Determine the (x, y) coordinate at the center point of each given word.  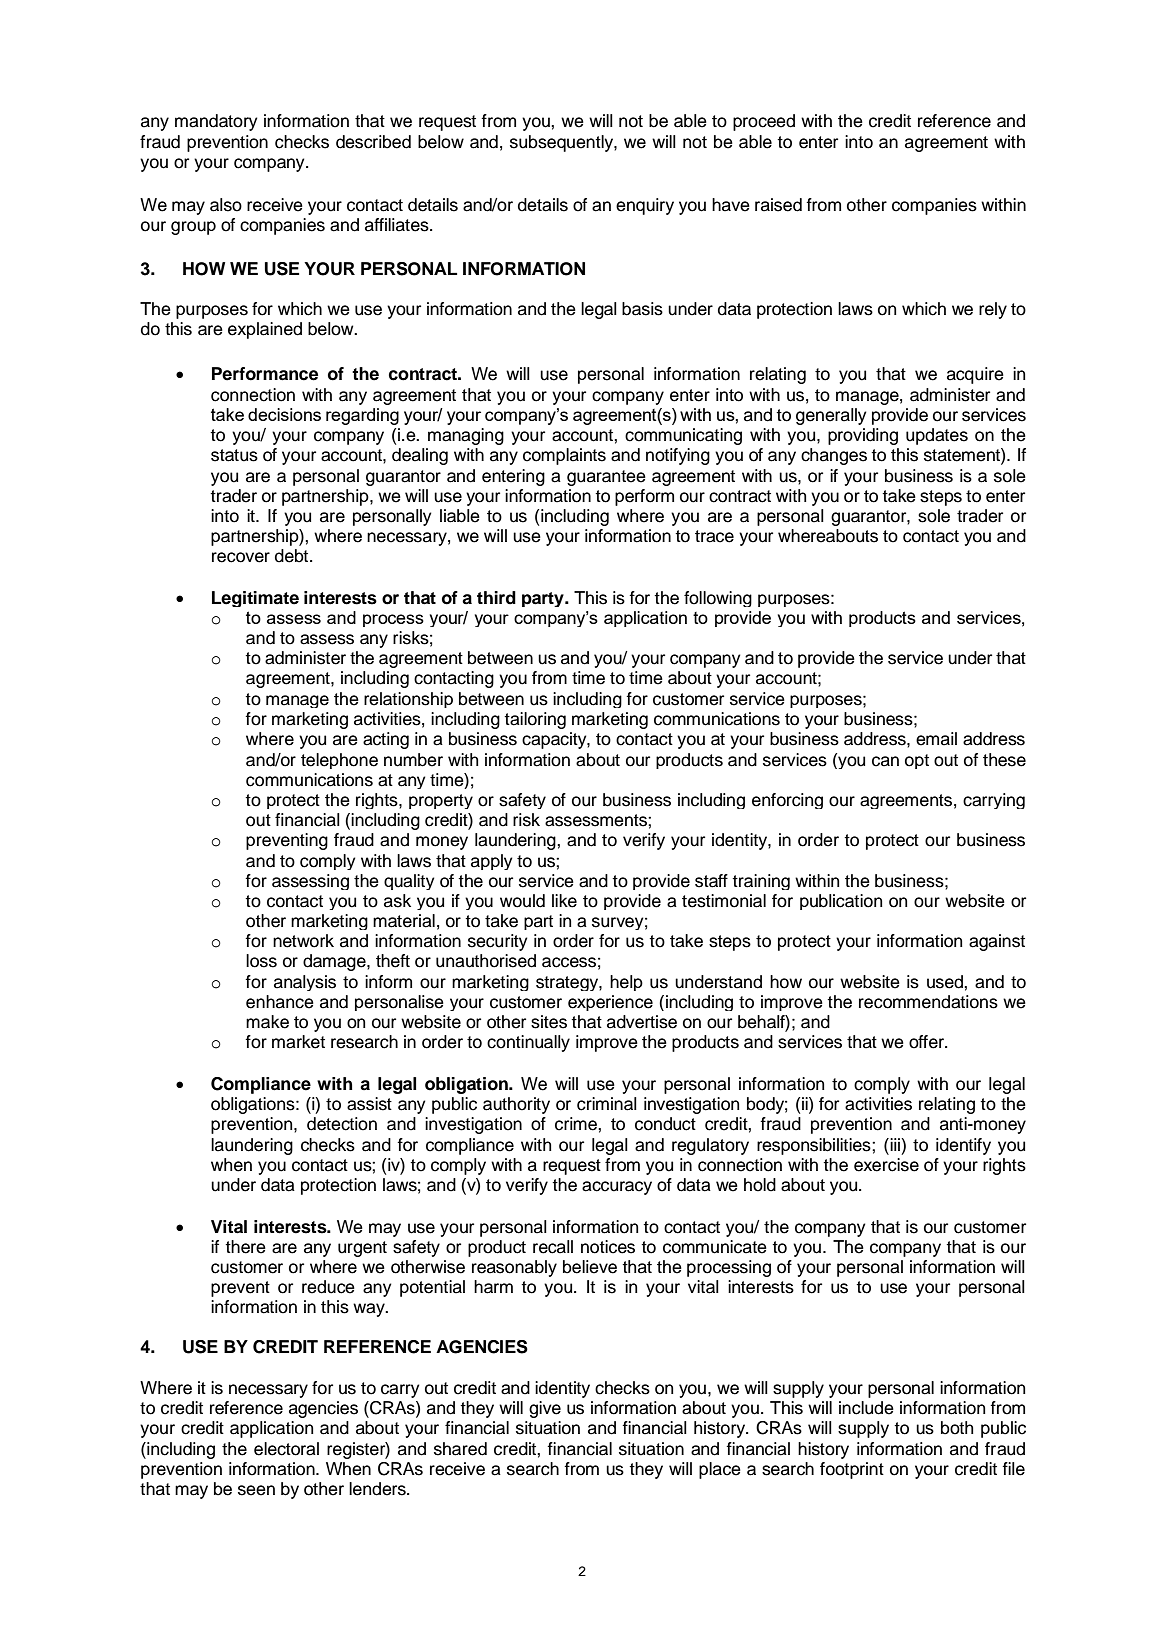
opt (917, 761)
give (545, 1409)
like (564, 901)
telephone (339, 761)
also (226, 205)
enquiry (645, 206)
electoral (286, 1449)
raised (778, 205)
